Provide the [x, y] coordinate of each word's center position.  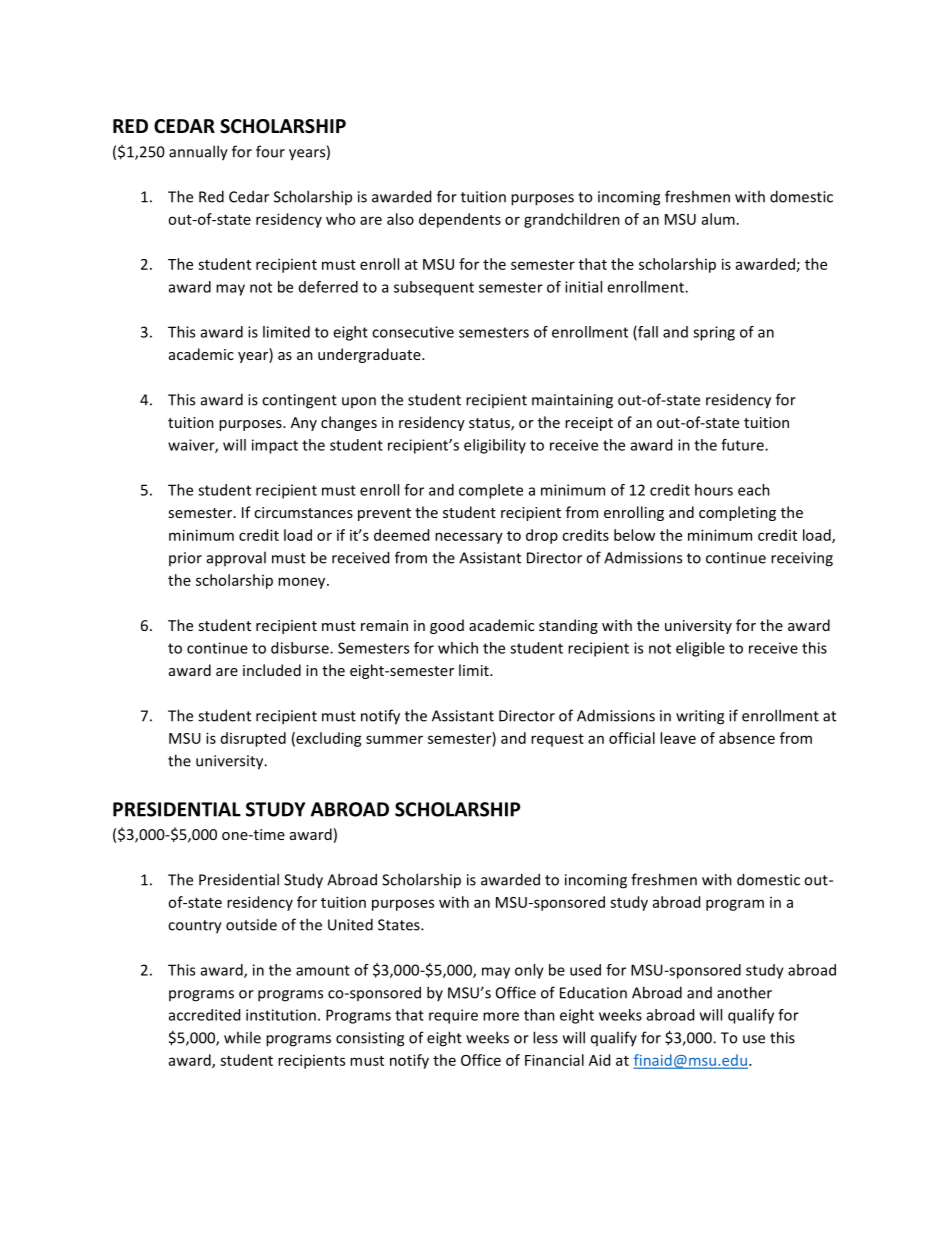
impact [275, 446]
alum [718, 219]
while [242, 1037]
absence [747, 738]
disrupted [253, 739]
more [501, 1016]
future [743, 445]
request [557, 740]
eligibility [495, 446]
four [270, 151]
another [744, 992]
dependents [460, 220]
